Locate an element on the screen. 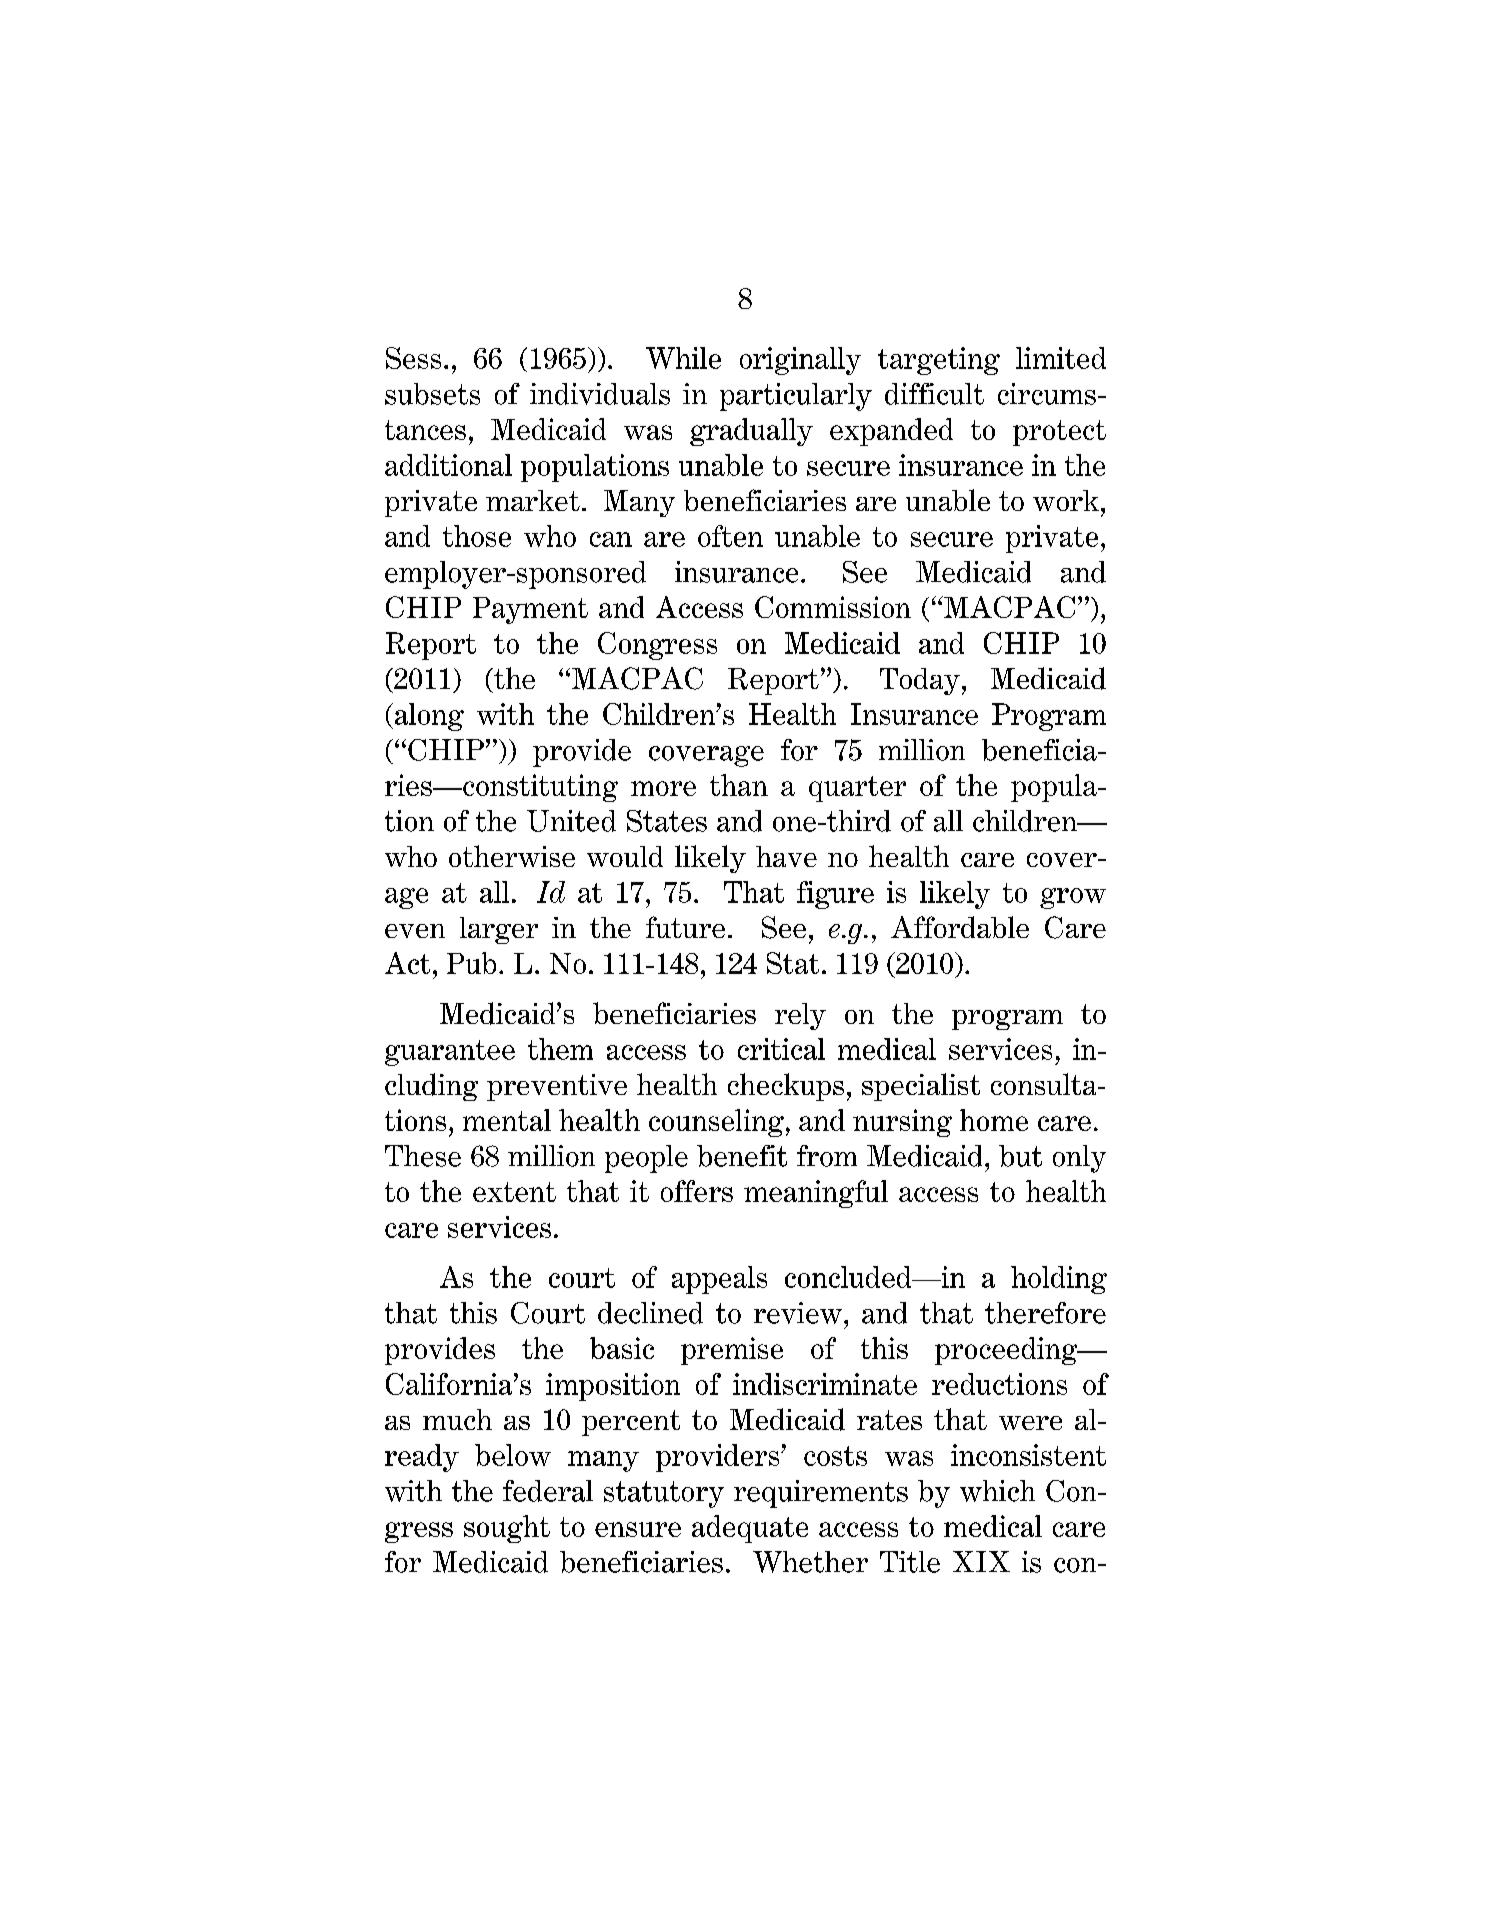  gradually is located at coordinates (751, 432).
